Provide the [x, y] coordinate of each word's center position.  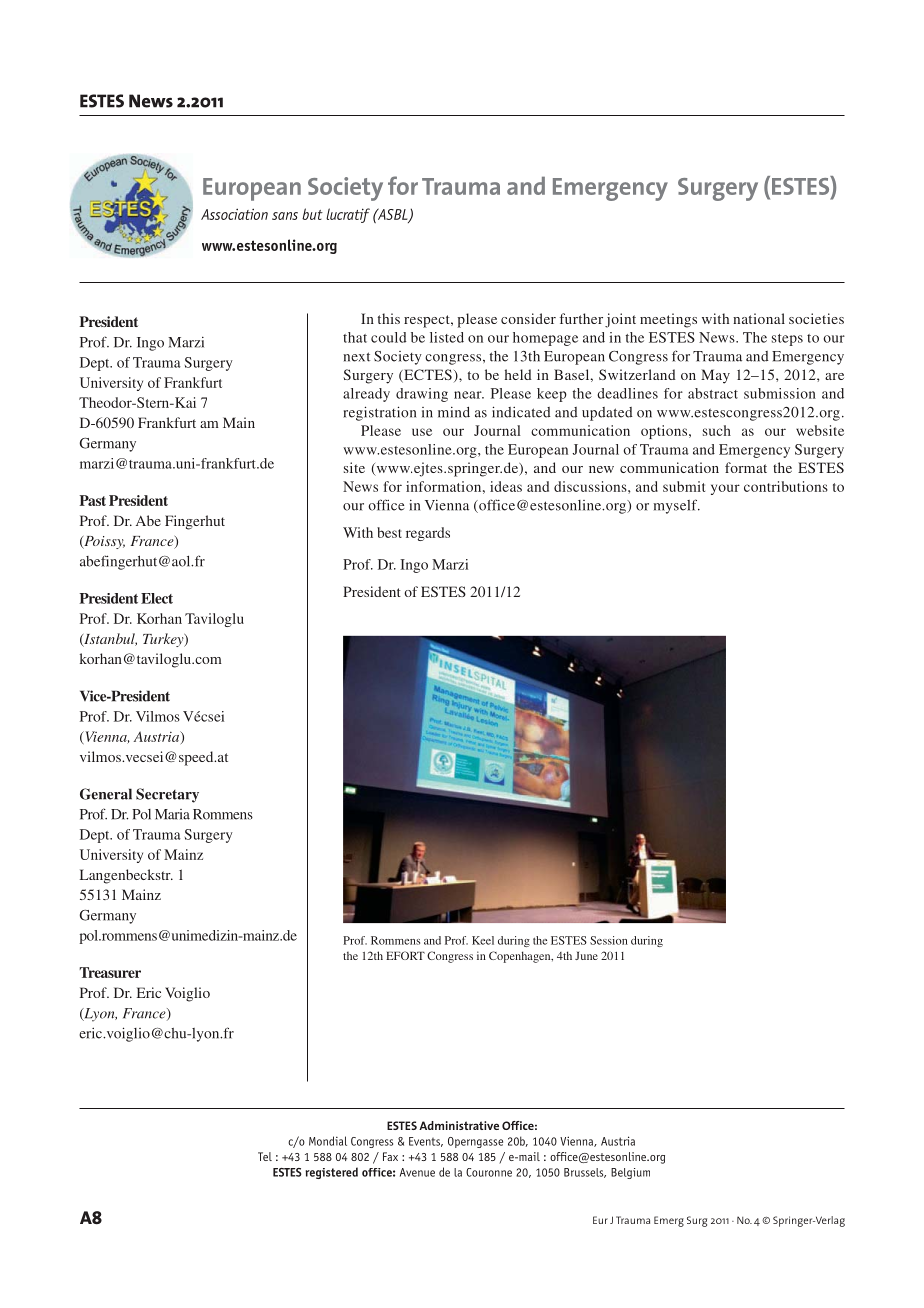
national [759, 318]
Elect [157, 598]
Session [609, 940]
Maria [172, 814]
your [725, 489]
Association [234, 214]
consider [528, 318]
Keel [483, 940]
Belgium [630, 1173]
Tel [265, 1156]
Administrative [459, 1125]
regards [428, 534]
